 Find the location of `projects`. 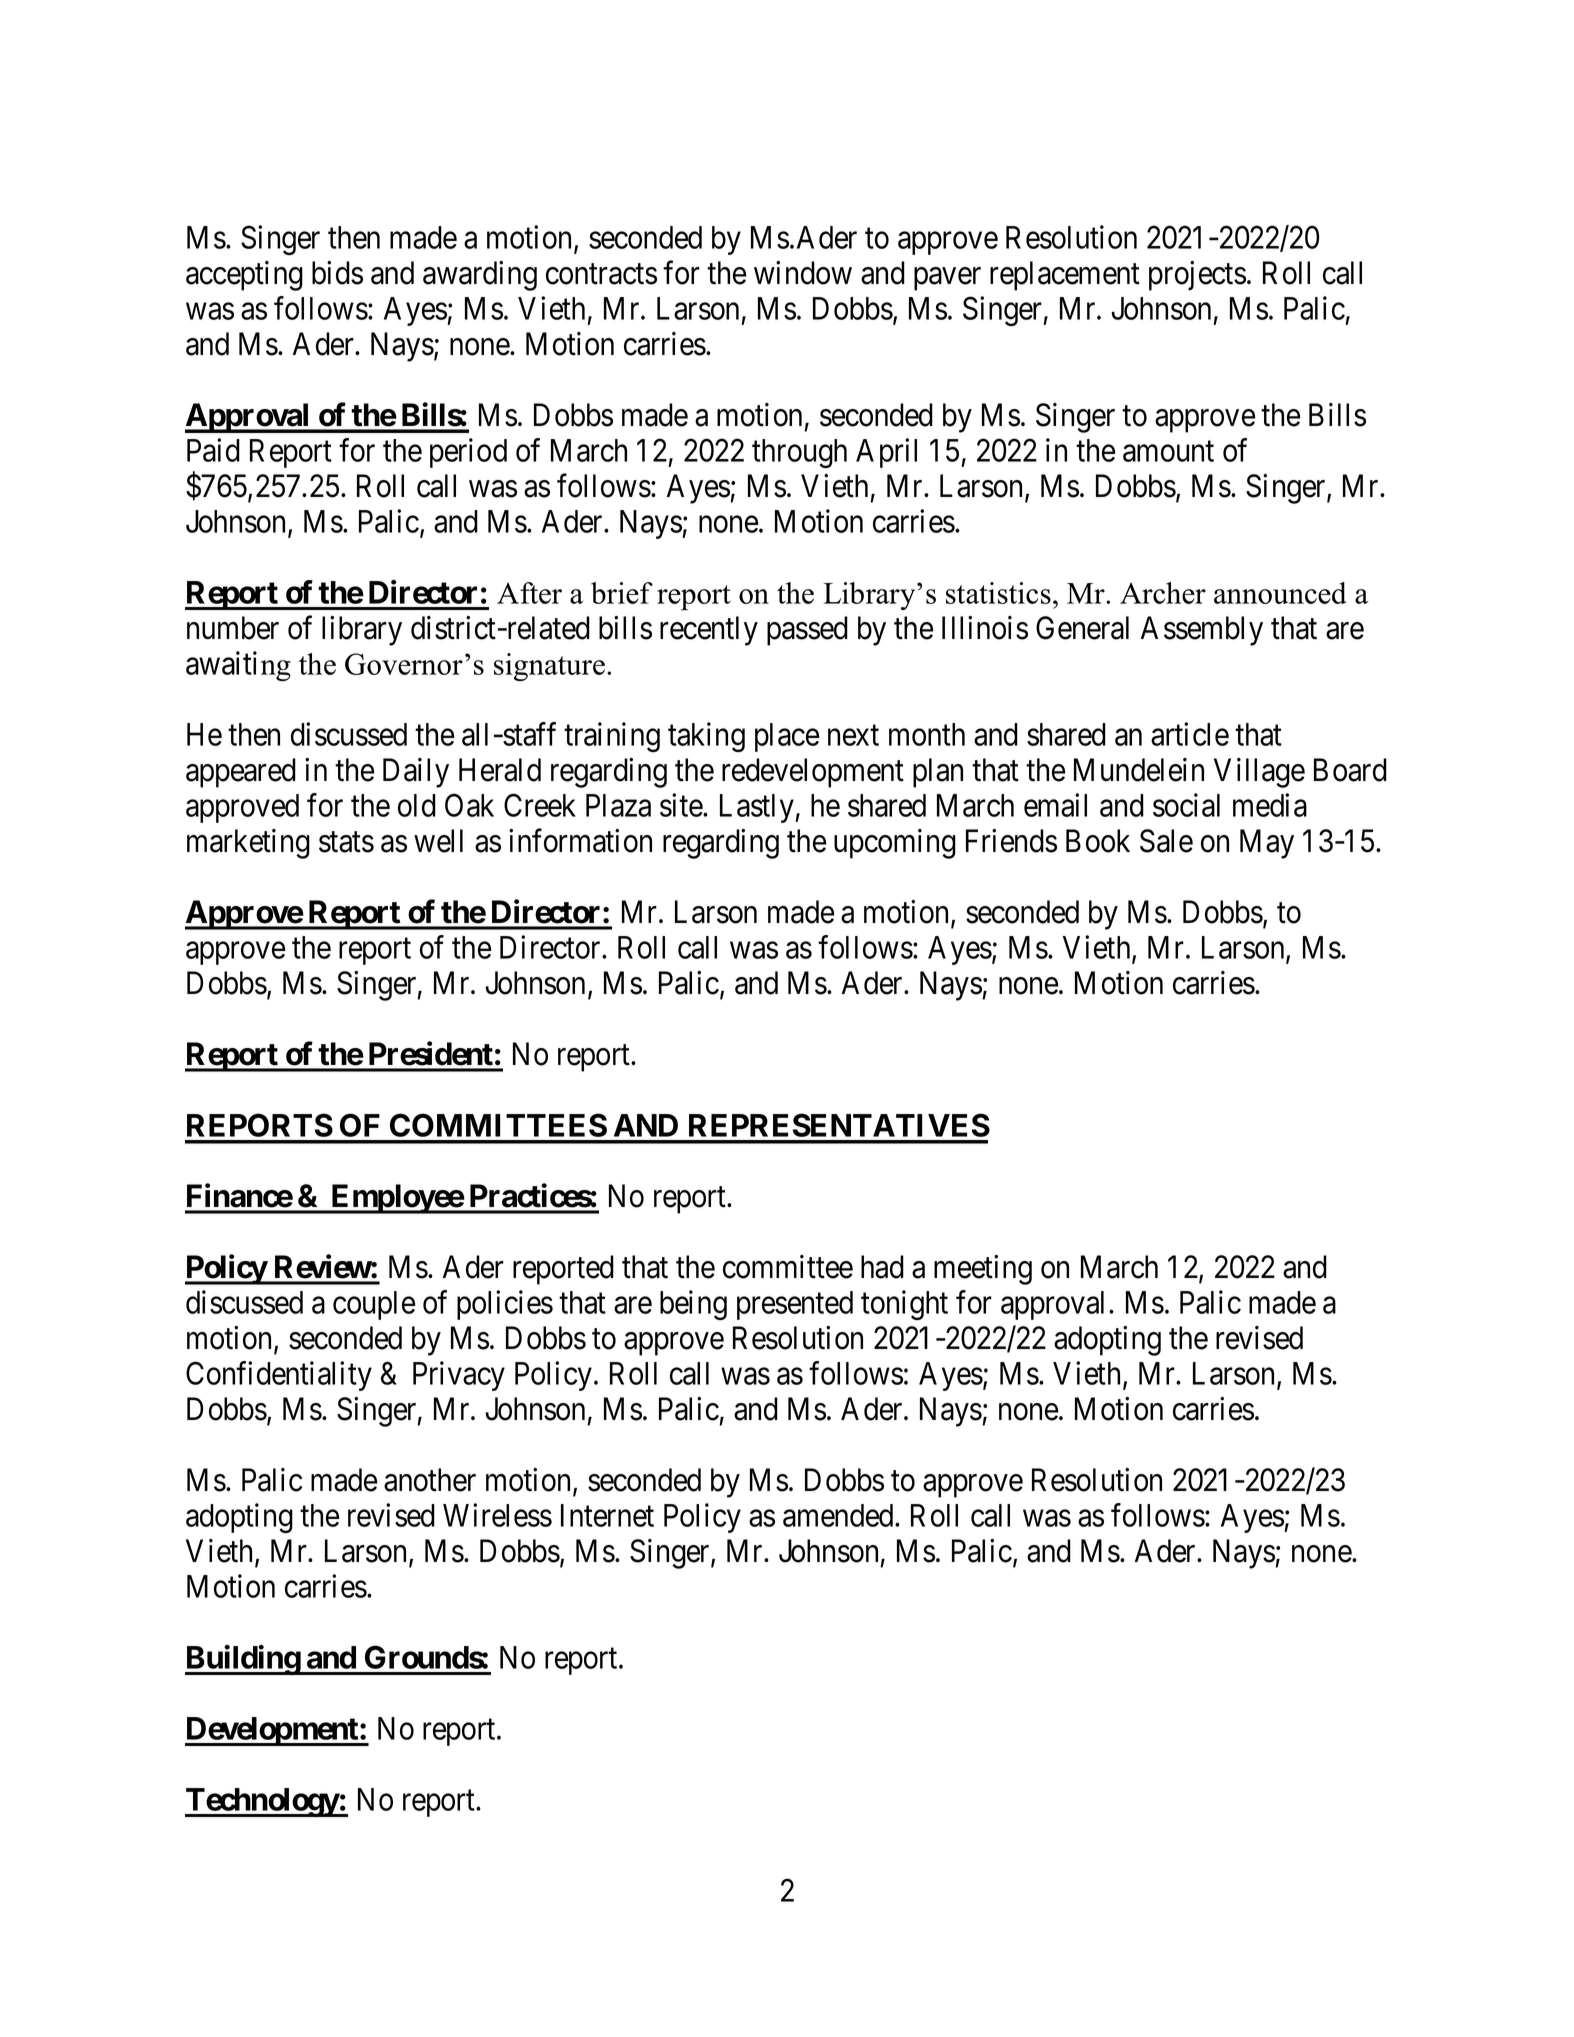

projects is located at coordinates (1197, 276).
